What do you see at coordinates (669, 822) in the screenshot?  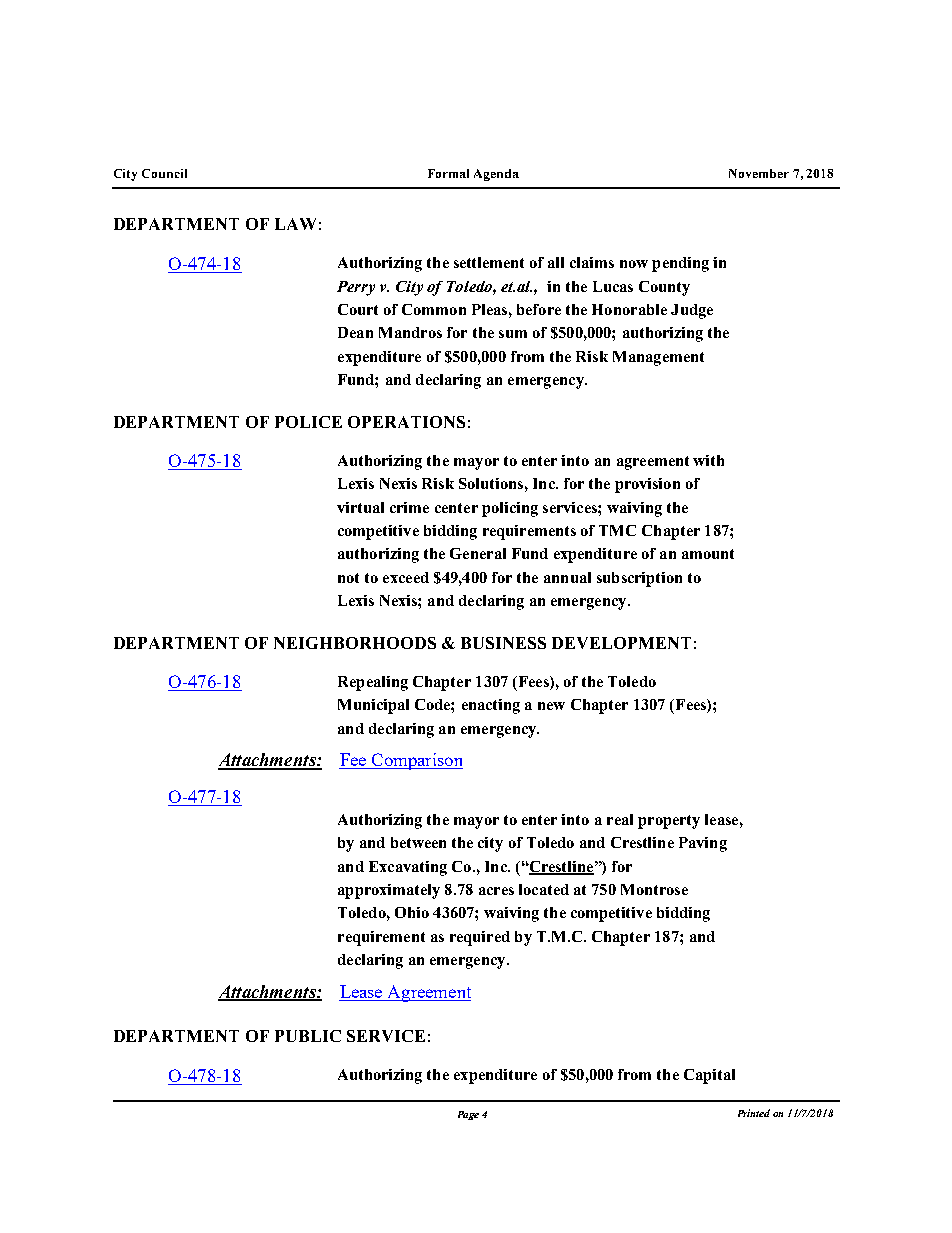 I see `property` at bounding box center [669, 822].
